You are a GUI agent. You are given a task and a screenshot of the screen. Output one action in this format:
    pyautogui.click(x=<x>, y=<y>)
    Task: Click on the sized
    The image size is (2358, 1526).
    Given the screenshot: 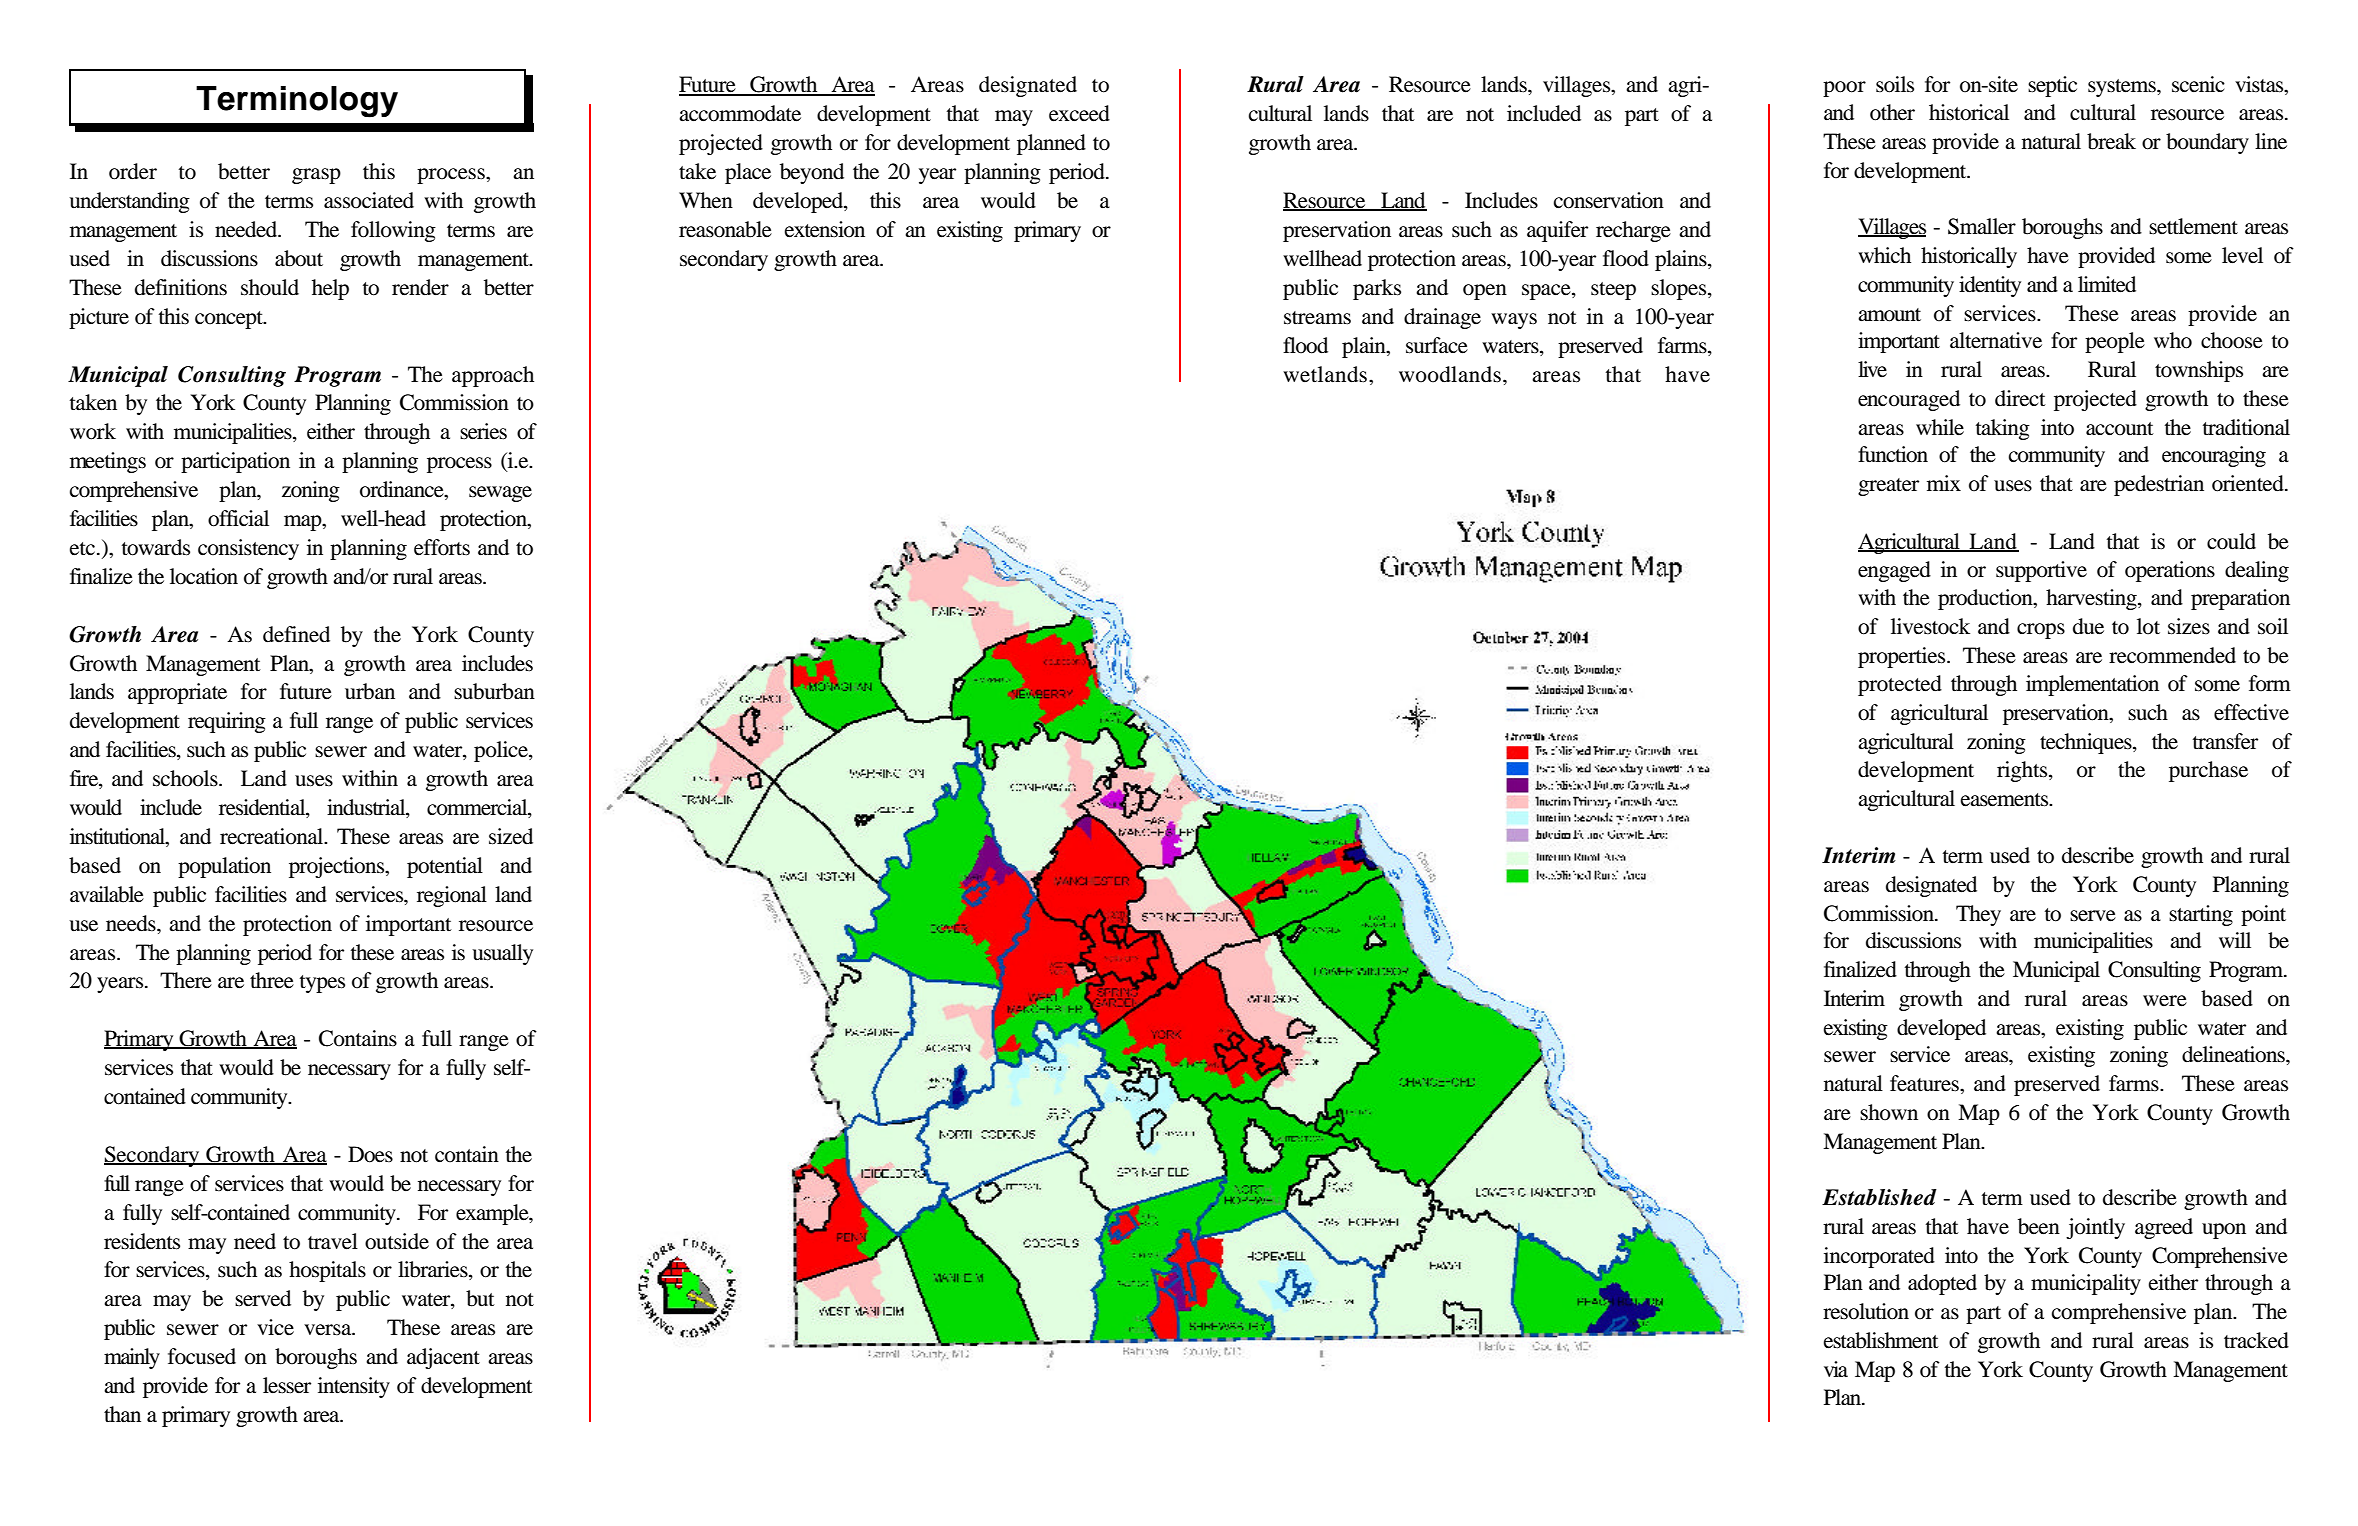 What is the action you would take?
    pyautogui.click(x=511, y=836)
